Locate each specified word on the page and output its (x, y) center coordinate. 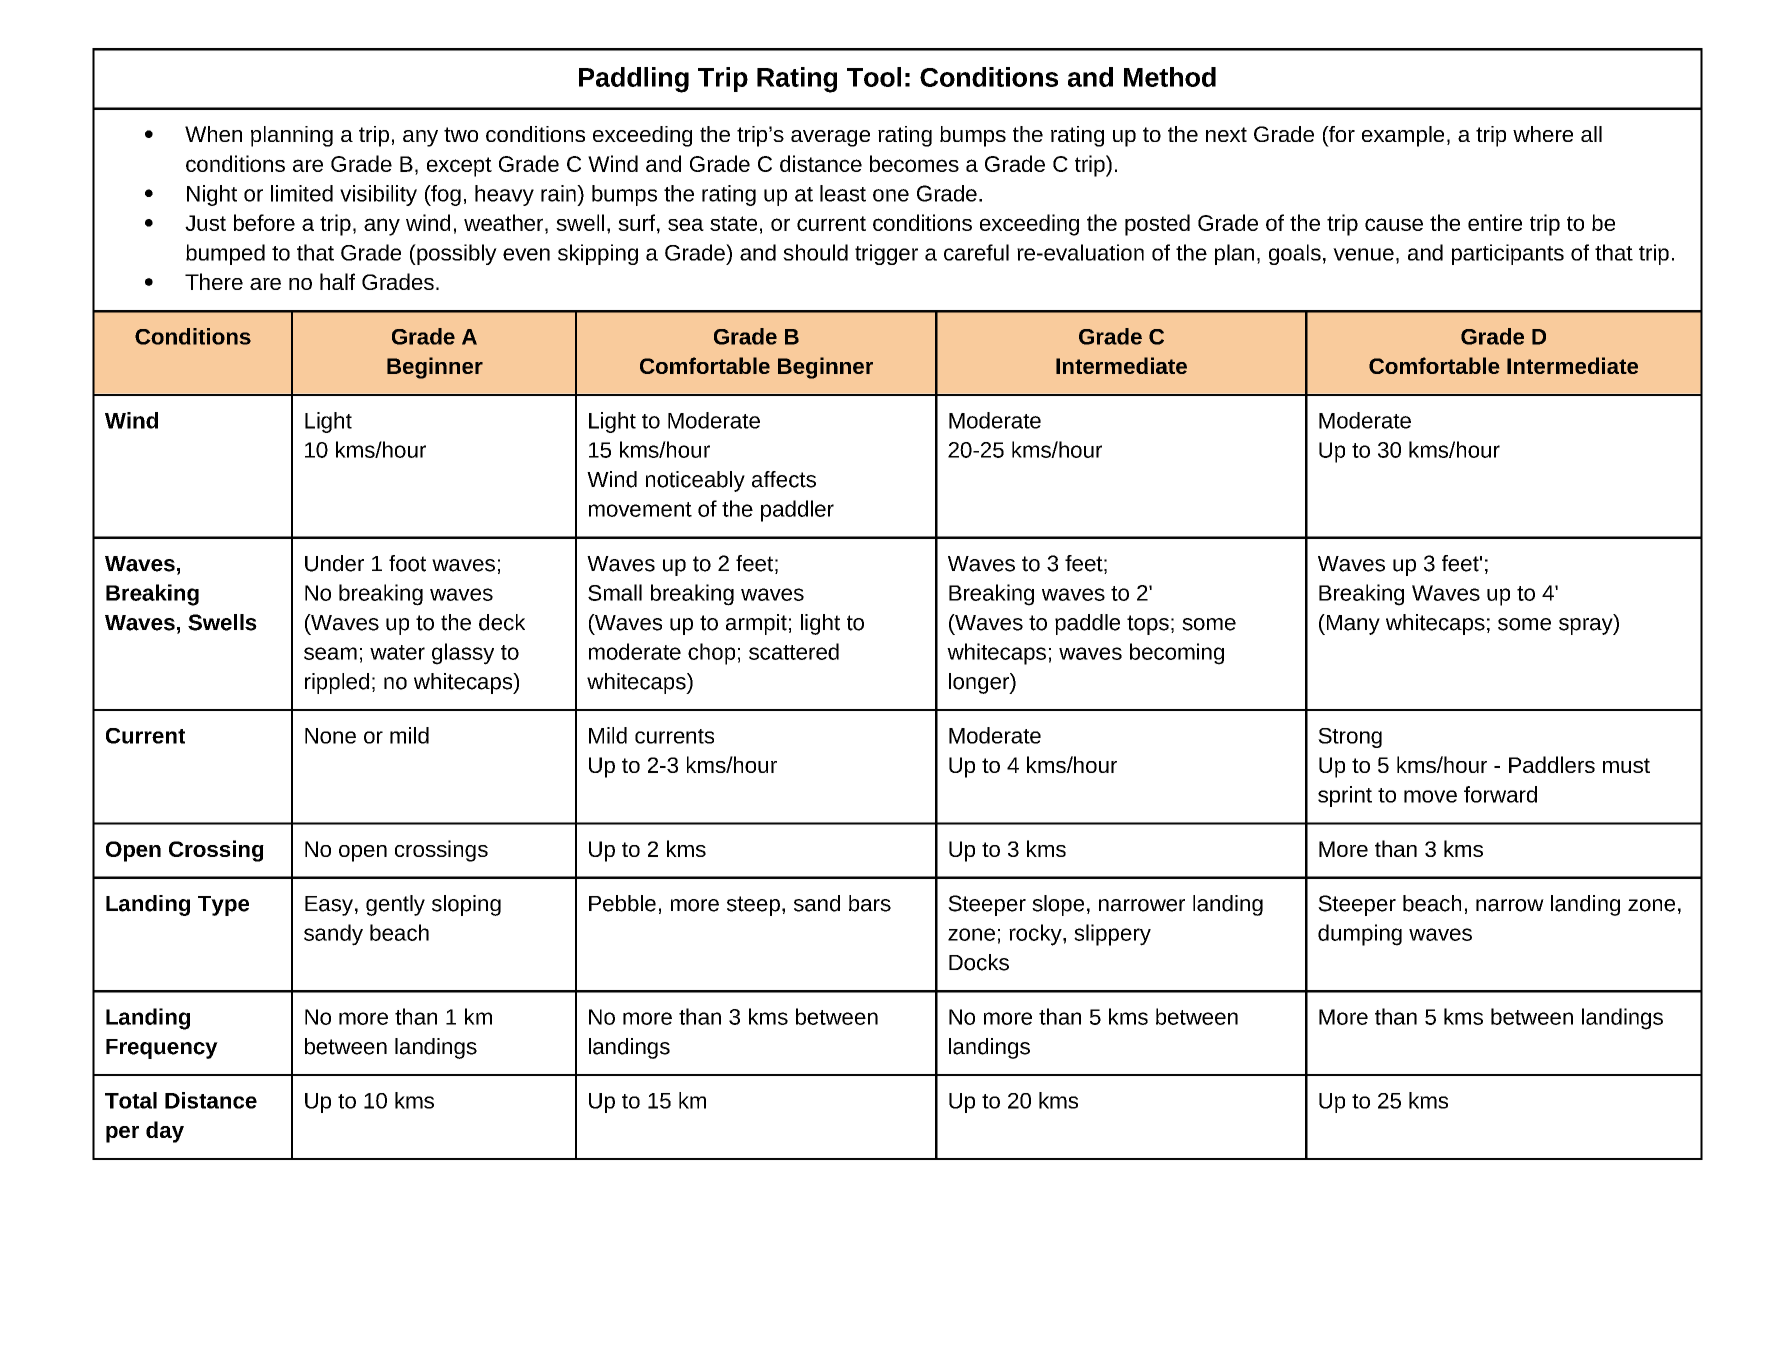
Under (334, 563)
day (165, 1132)
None (330, 736)
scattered (794, 651)
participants (1508, 254)
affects (784, 479)
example (1403, 136)
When (213, 134)
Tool (874, 77)
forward (1500, 794)
